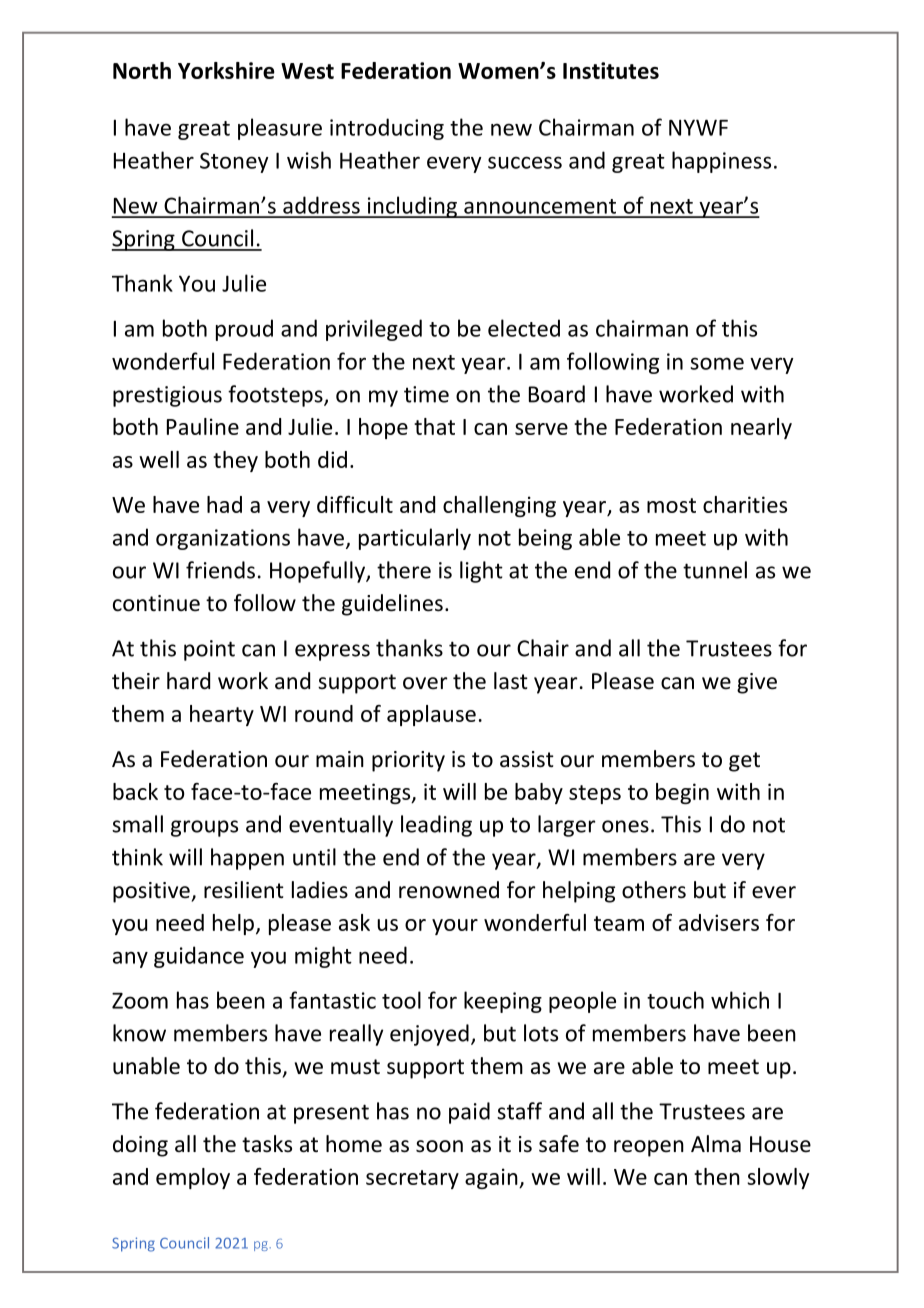  I want to click on resilient, so click(244, 890).
